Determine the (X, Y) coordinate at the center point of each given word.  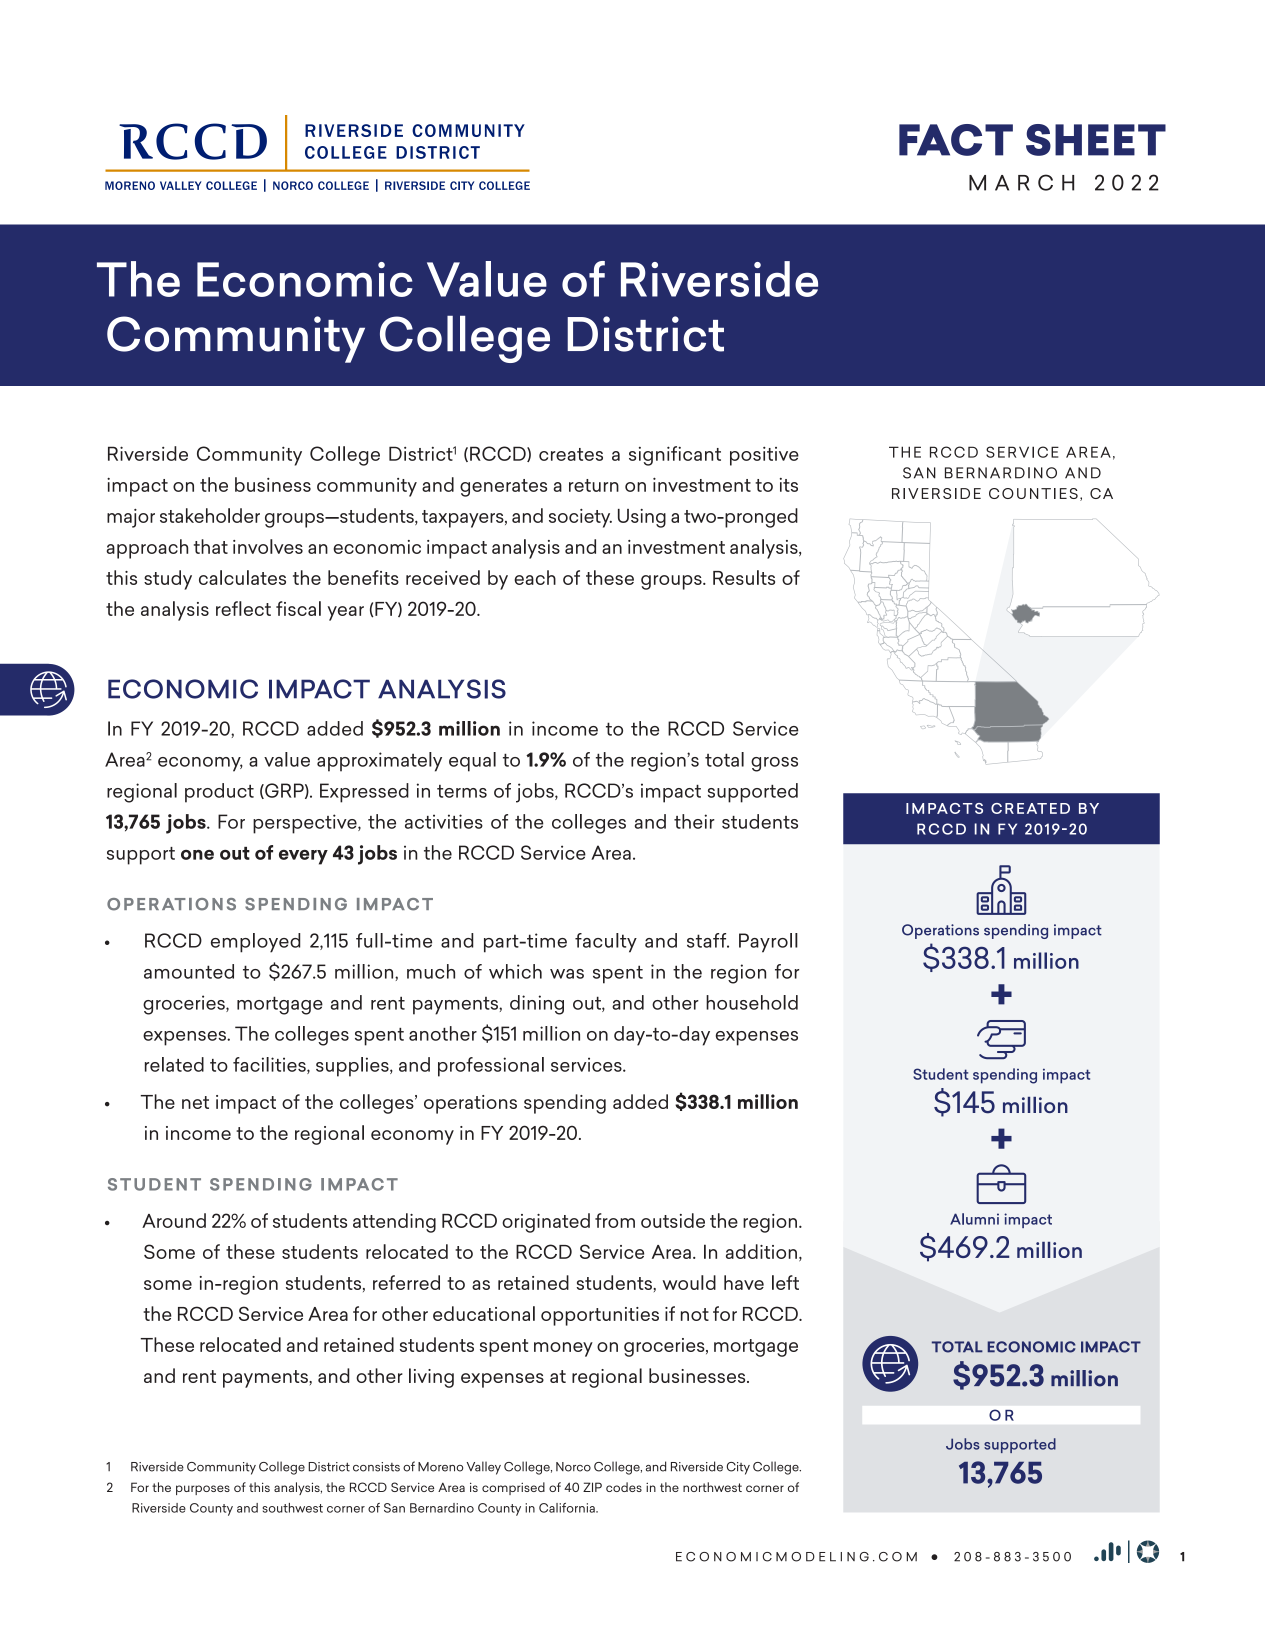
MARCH (1021, 182)
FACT (956, 140)
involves (268, 546)
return (594, 485)
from (615, 1220)
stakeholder (210, 515)
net (195, 1102)
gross (774, 764)
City (738, 1468)
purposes (203, 1490)
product (219, 793)
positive (764, 456)
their (694, 821)
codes (624, 1487)
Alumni (974, 1219)
